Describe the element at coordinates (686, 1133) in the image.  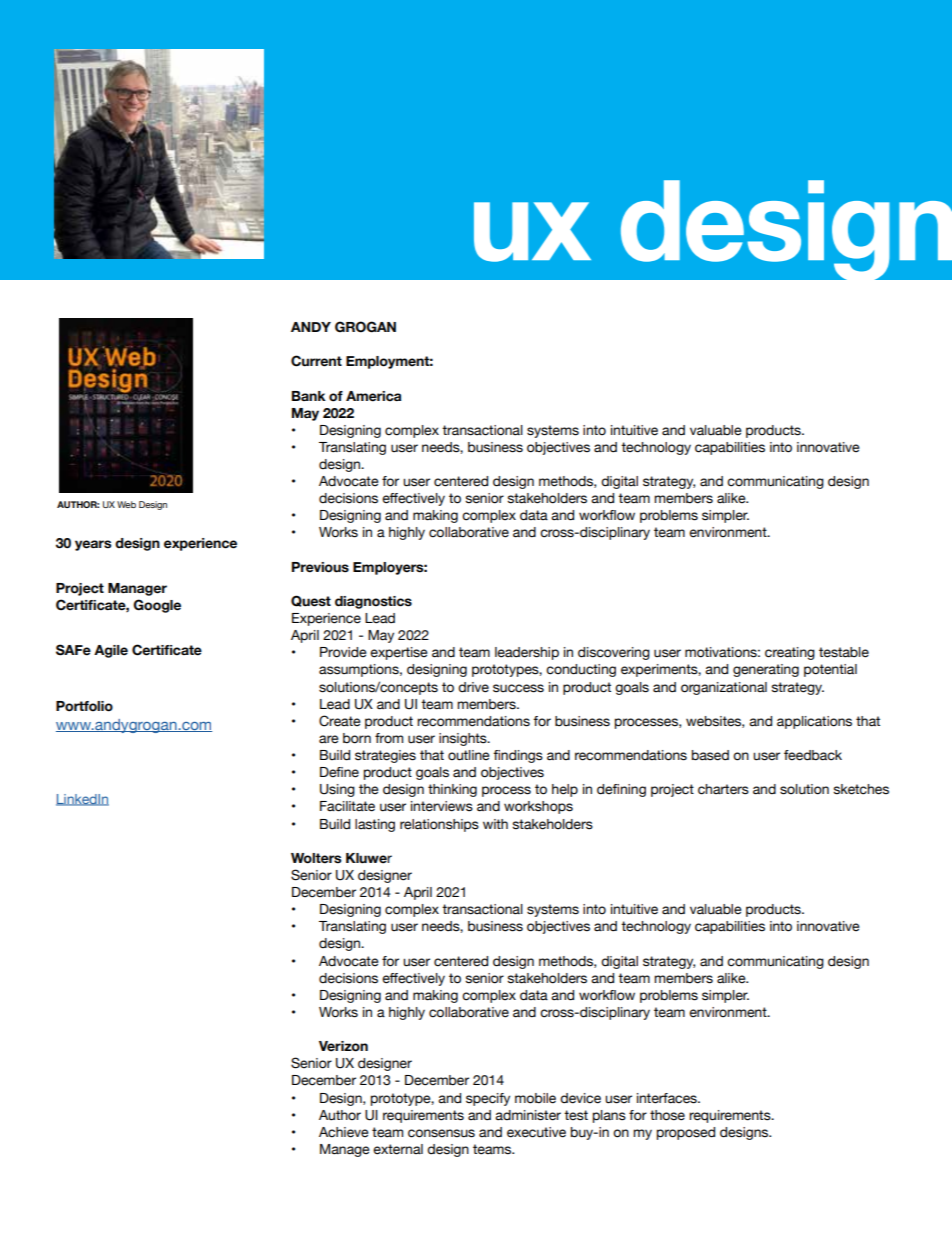
I see `proposed` at that location.
